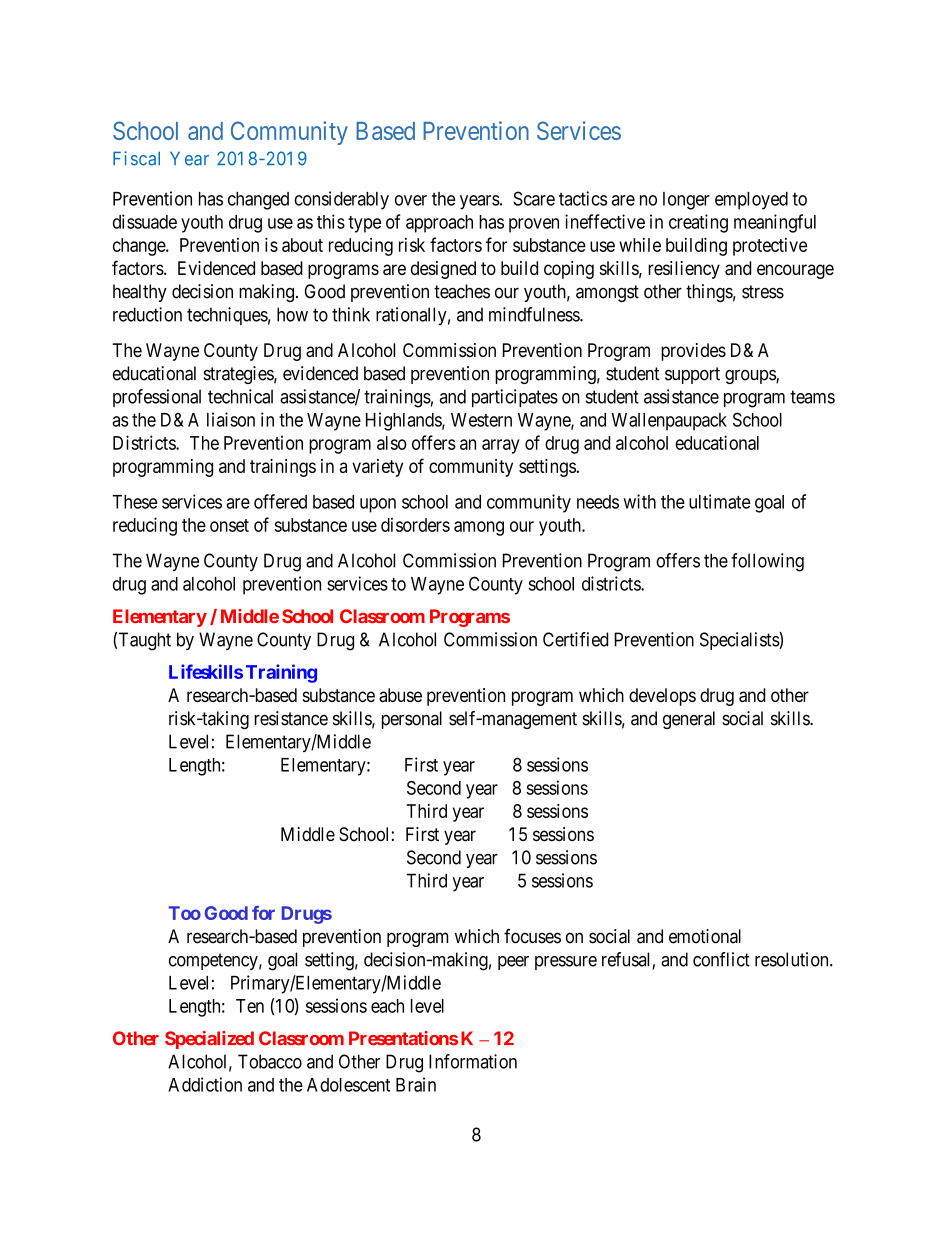 This image has width=952, height=1233. I want to click on dissuade, so click(145, 221).
